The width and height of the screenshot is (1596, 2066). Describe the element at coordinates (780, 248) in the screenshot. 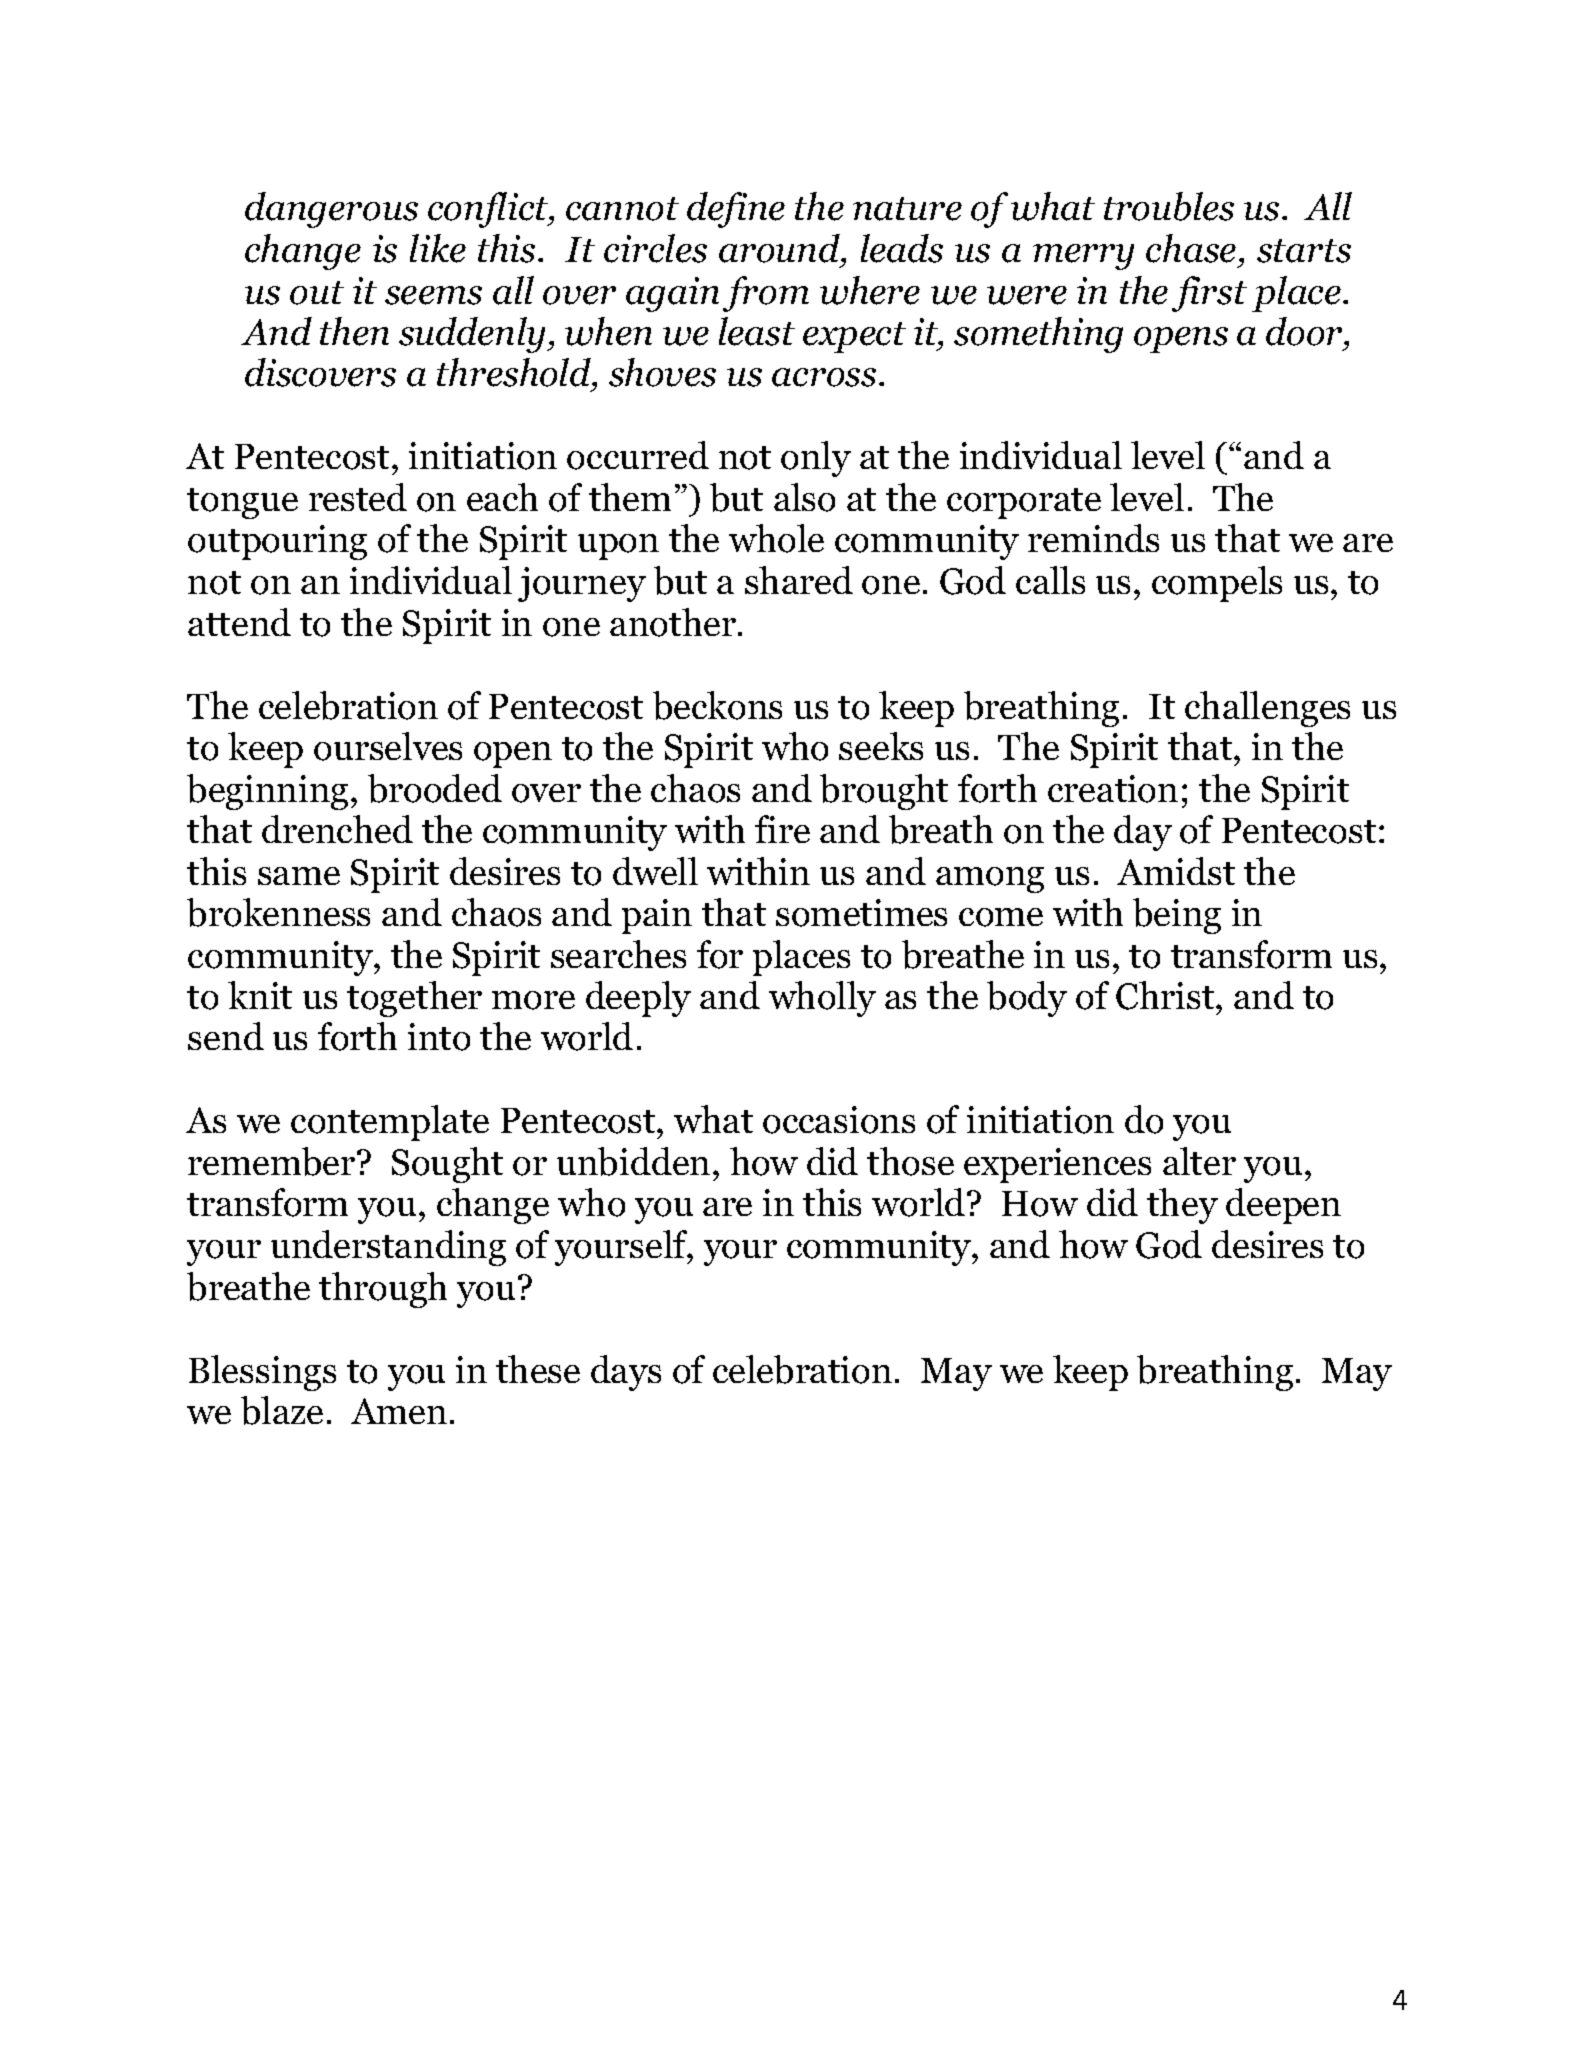

I see `around` at that location.
